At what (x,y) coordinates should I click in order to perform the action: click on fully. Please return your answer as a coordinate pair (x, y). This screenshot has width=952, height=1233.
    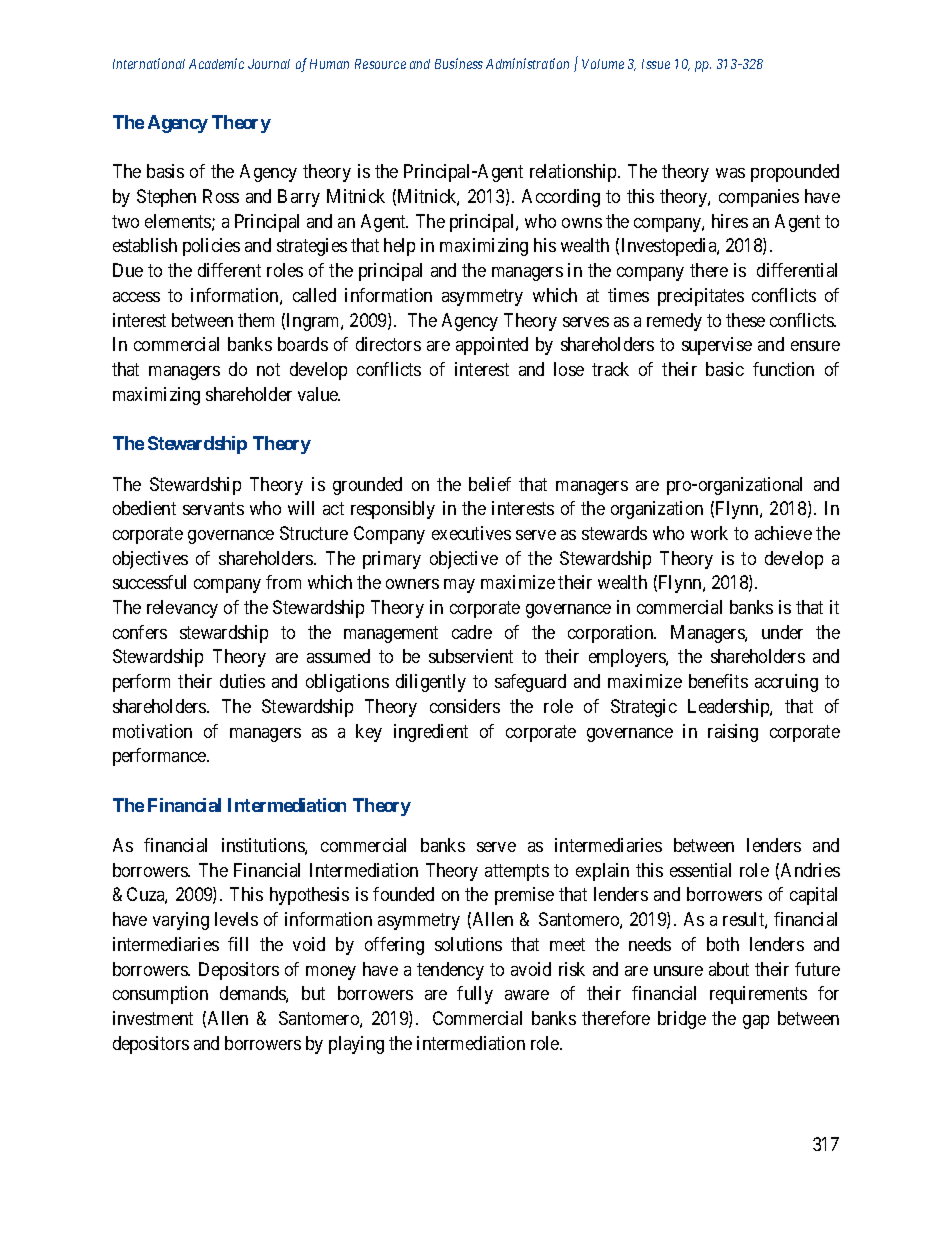
    Looking at the image, I should click on (475, 995).
